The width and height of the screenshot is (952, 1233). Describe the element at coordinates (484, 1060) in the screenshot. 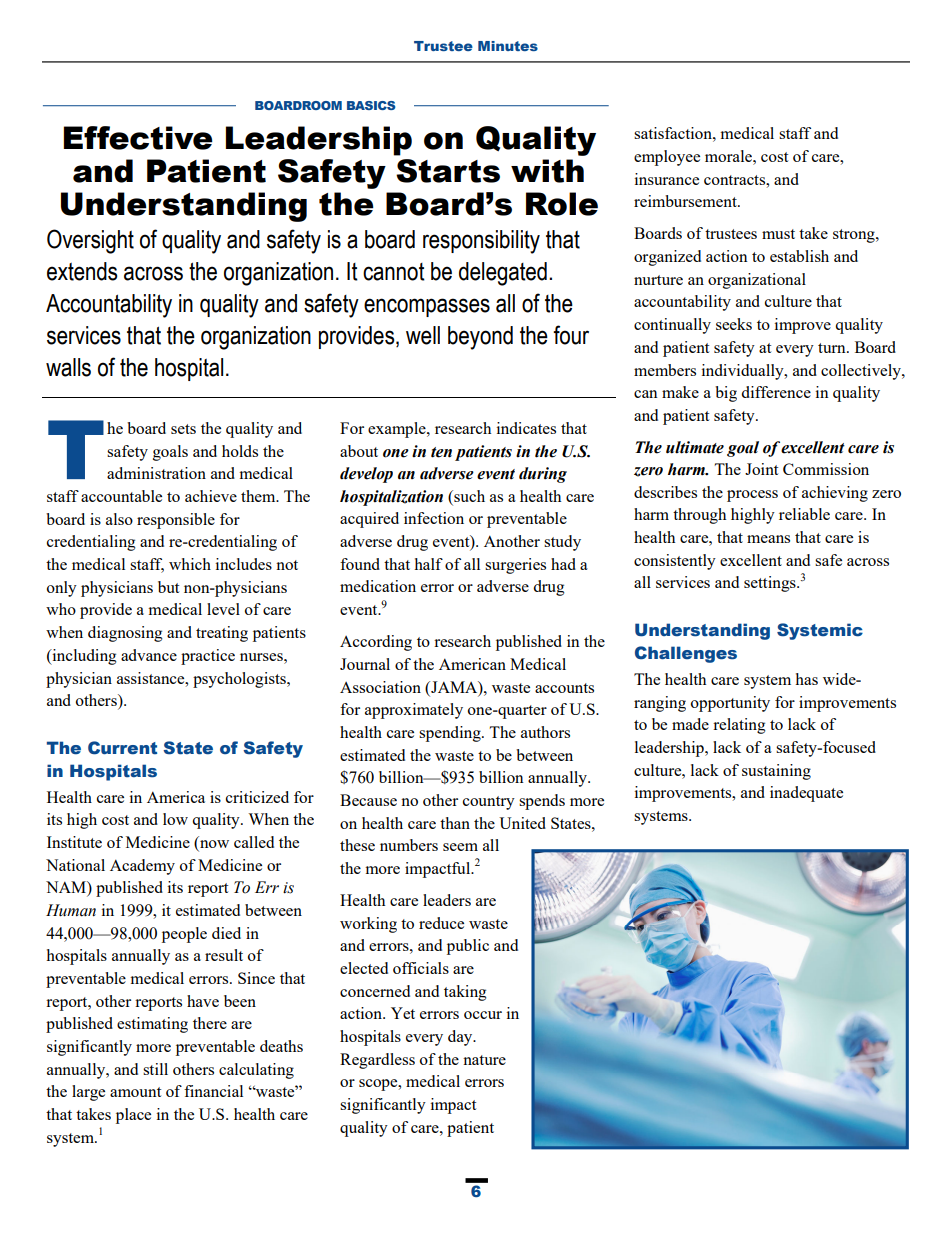

I see `nature` at that location.
